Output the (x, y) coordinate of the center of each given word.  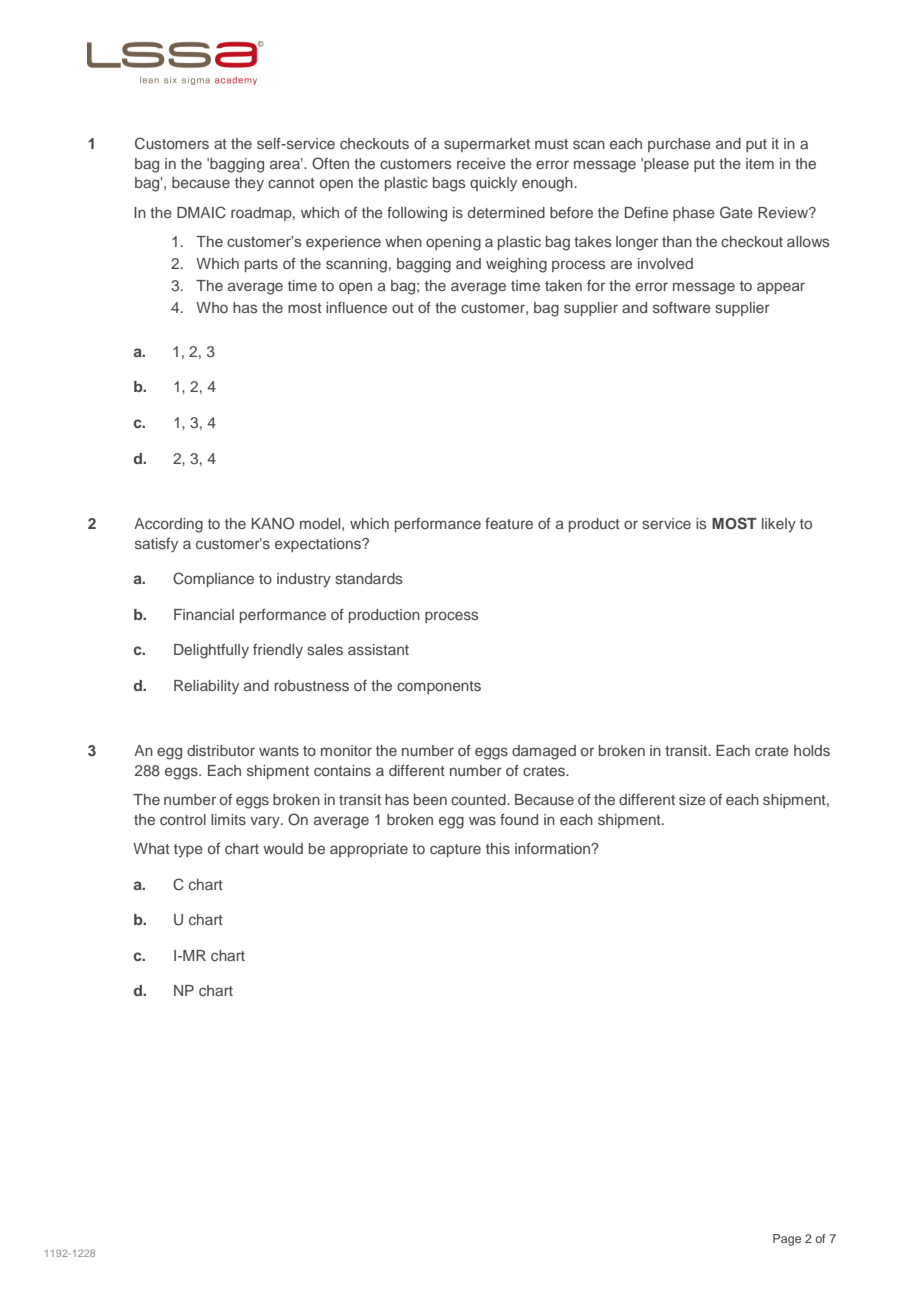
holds (812, 750)
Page (787, 1240)
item (760, 163)
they (249, 184)
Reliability (206, 687)
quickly (493, 184)
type (188, 850)
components (439, 687)
